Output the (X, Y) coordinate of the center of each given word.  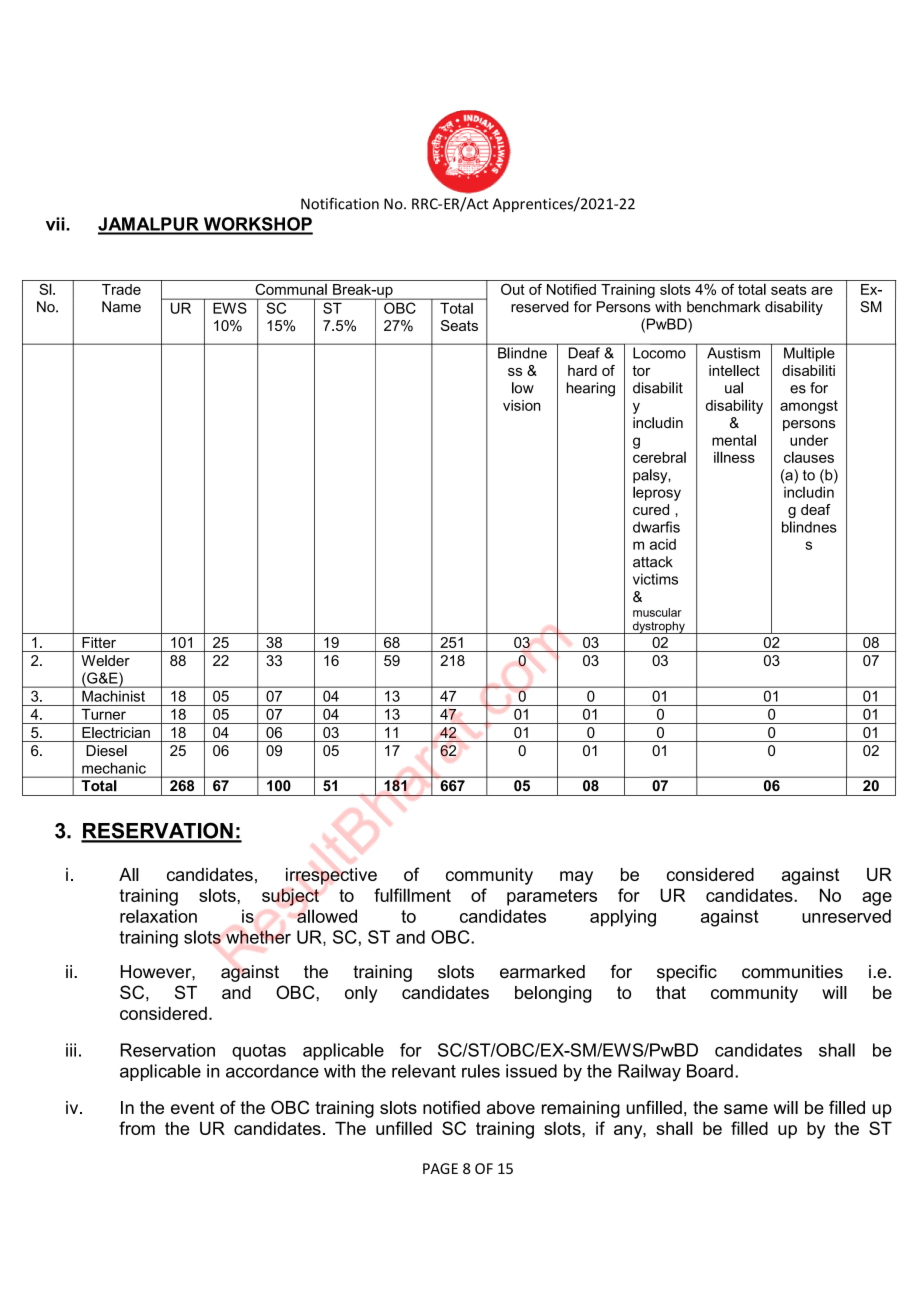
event (193, 1107)
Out (513, 289)
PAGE (440, 1168)
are (822, 290)
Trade (121, 289)
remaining (581, 1109)
